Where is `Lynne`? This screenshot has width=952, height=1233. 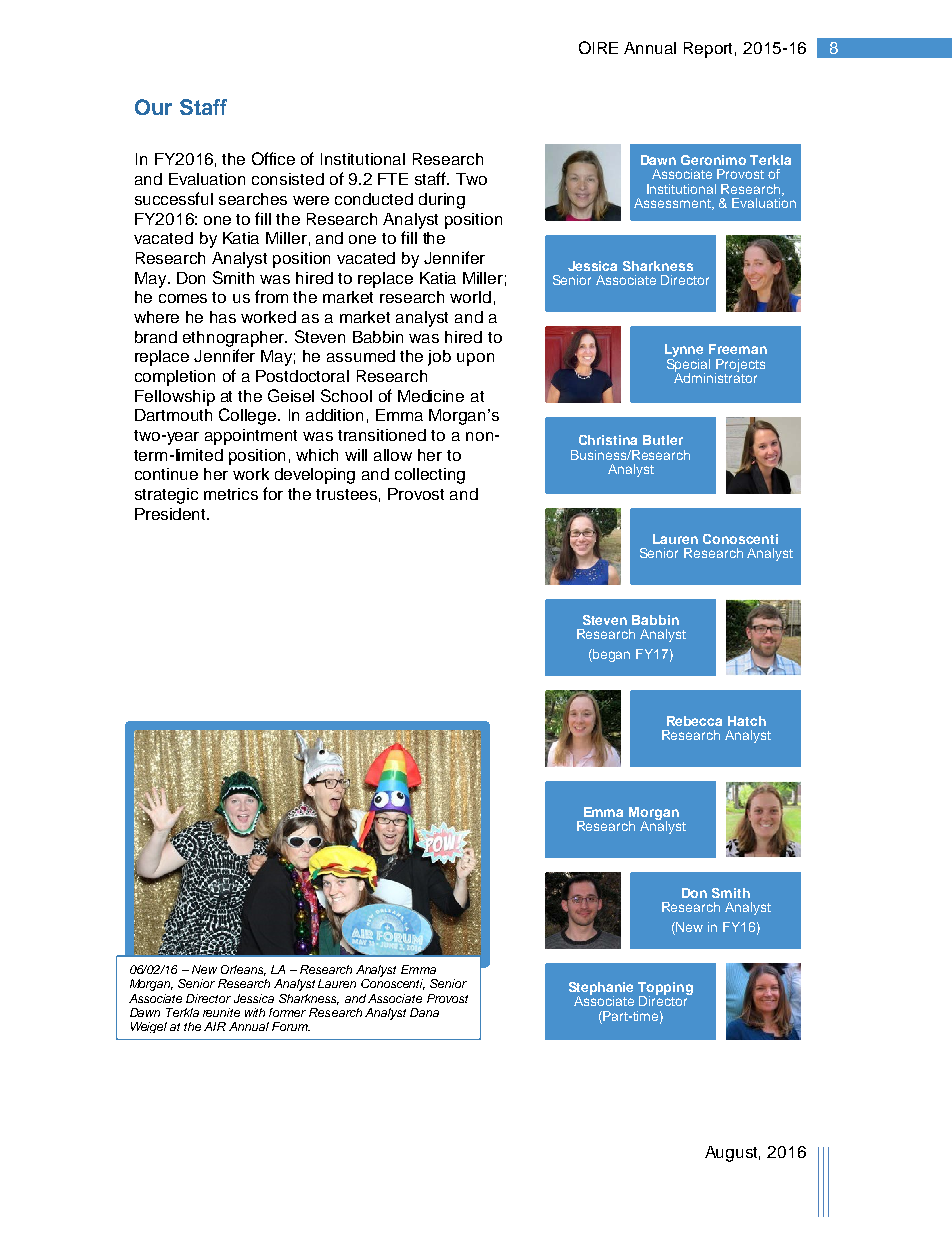
Lynne is located at coordinates (684, 352).
